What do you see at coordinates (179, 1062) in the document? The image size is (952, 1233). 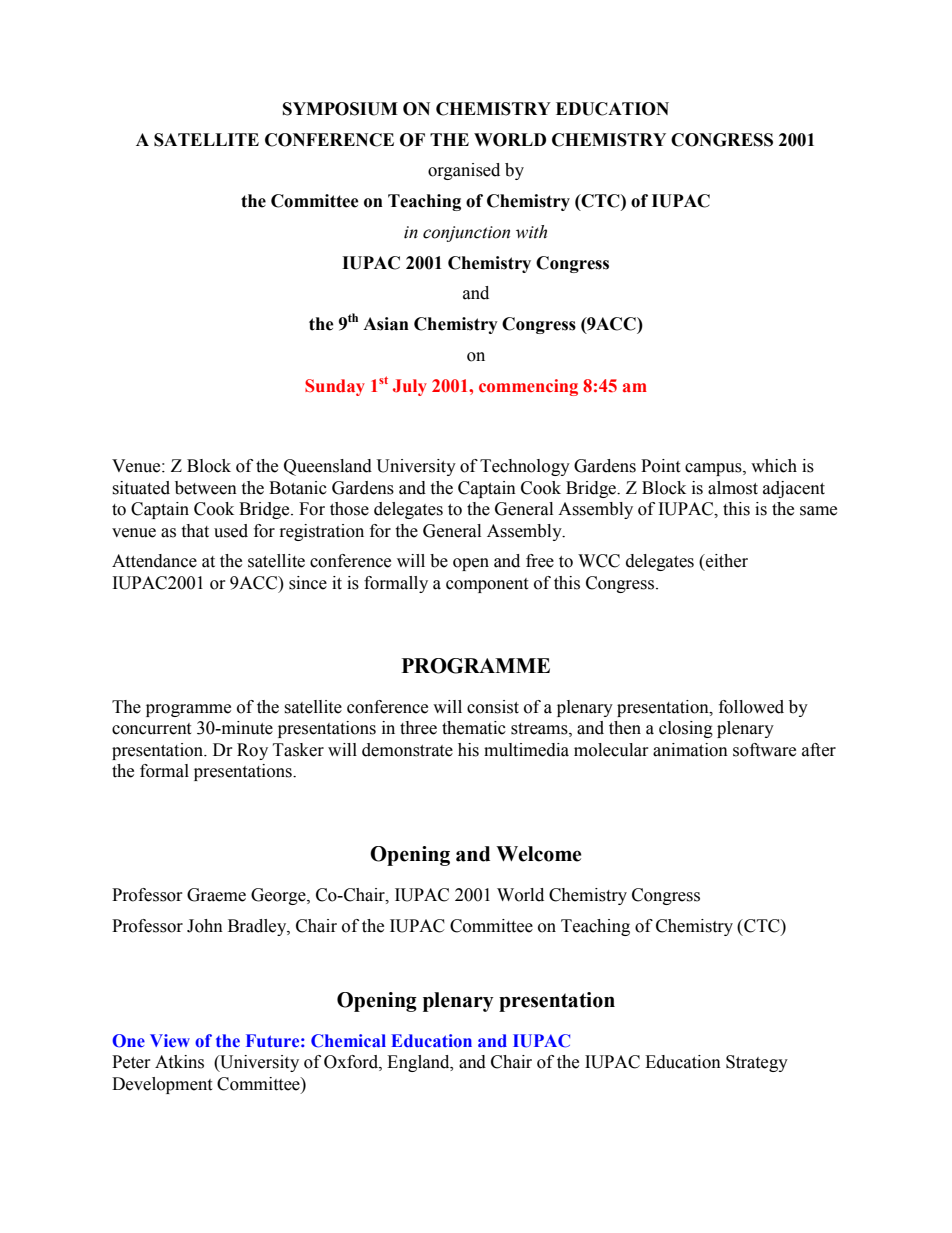 I see `Atkins` at bounding box center [179, 1062].
